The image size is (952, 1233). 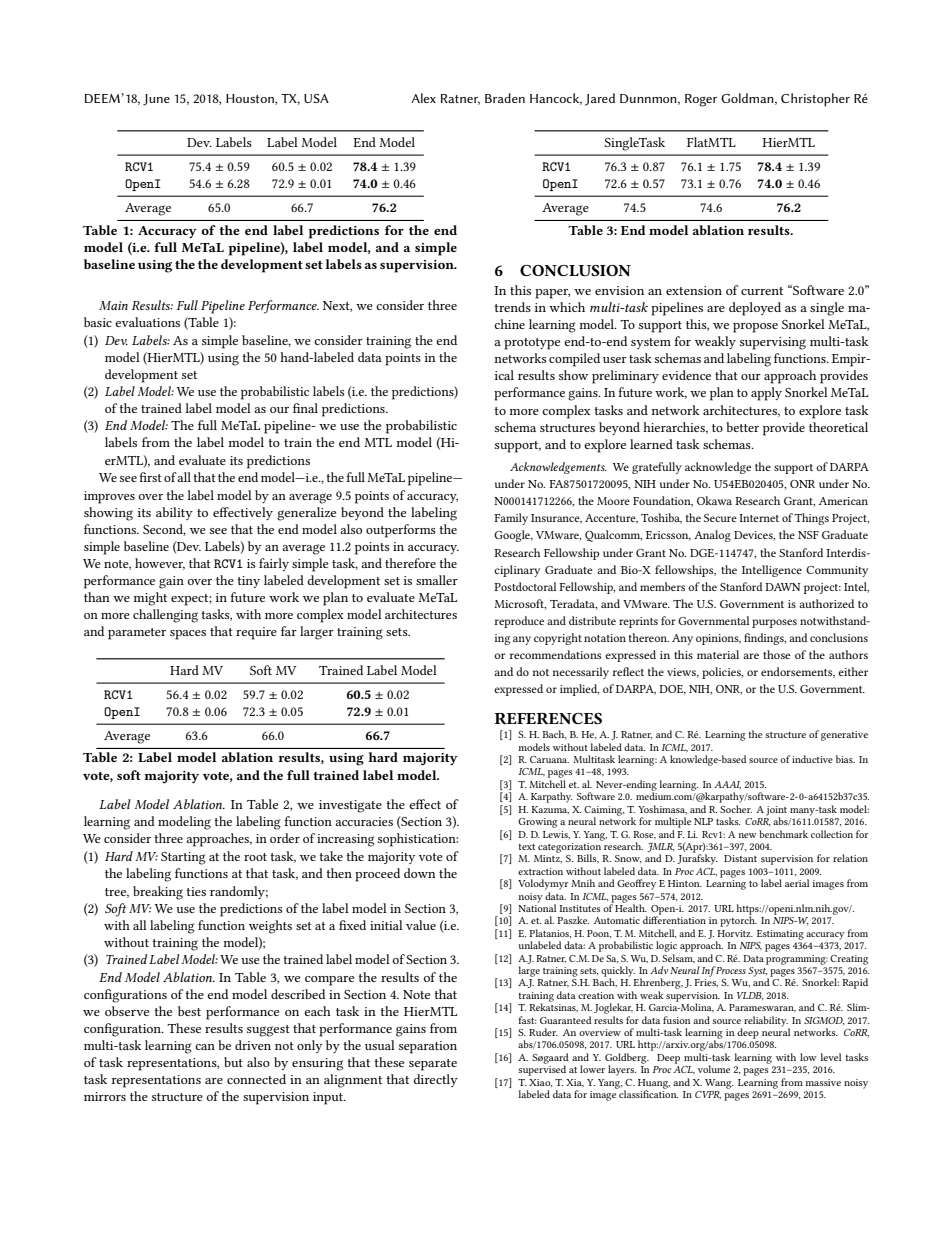 I want to click on Starting, so click(x=183, y=858).
